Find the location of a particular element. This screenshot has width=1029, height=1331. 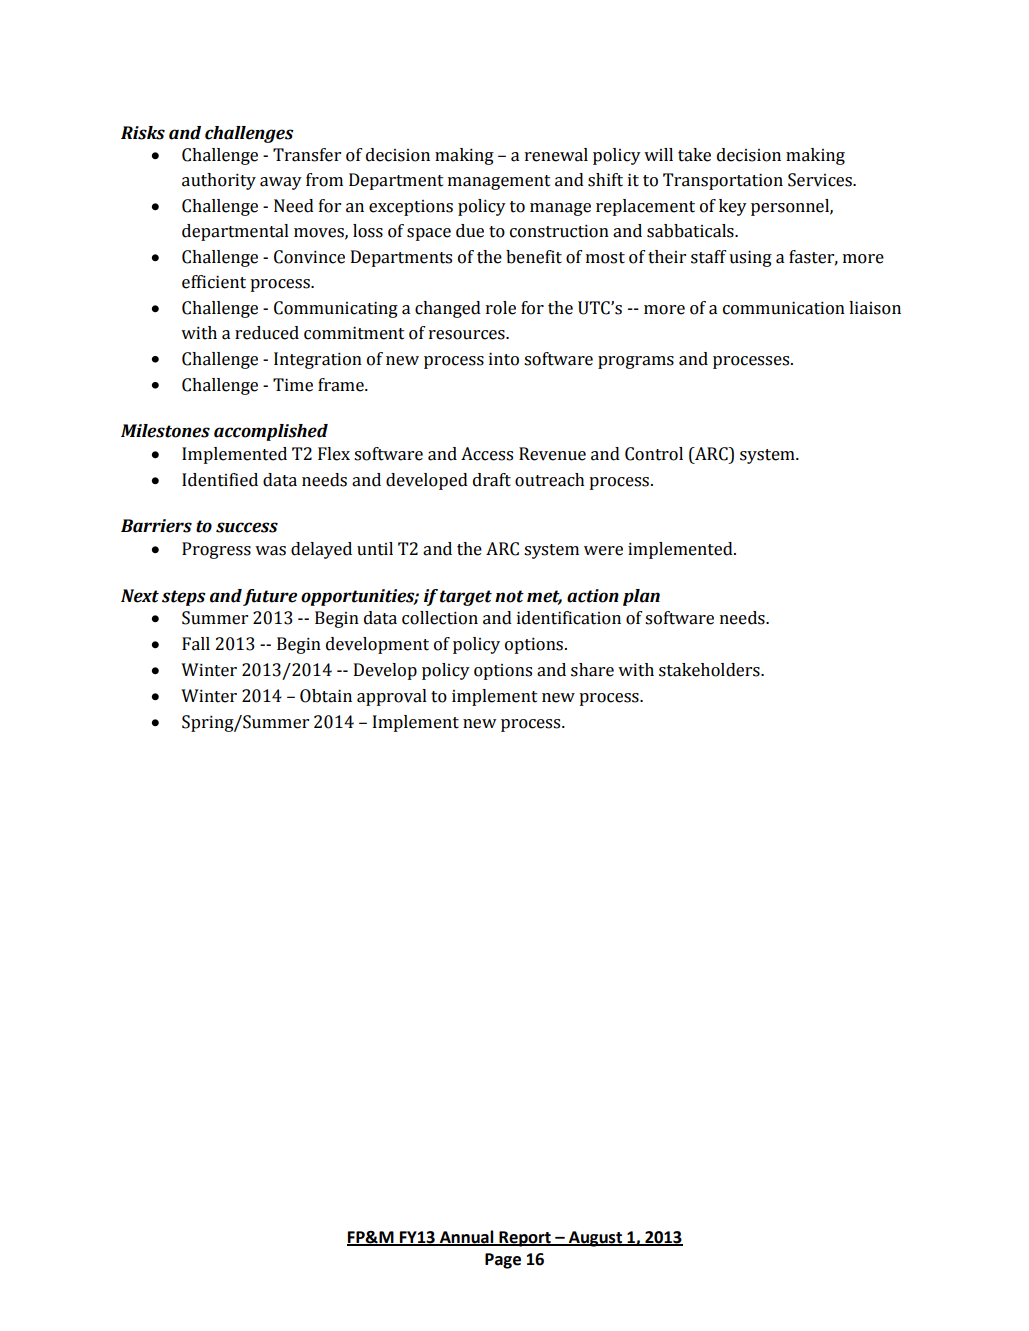

Obtain is located at coordinates (326, 696).
